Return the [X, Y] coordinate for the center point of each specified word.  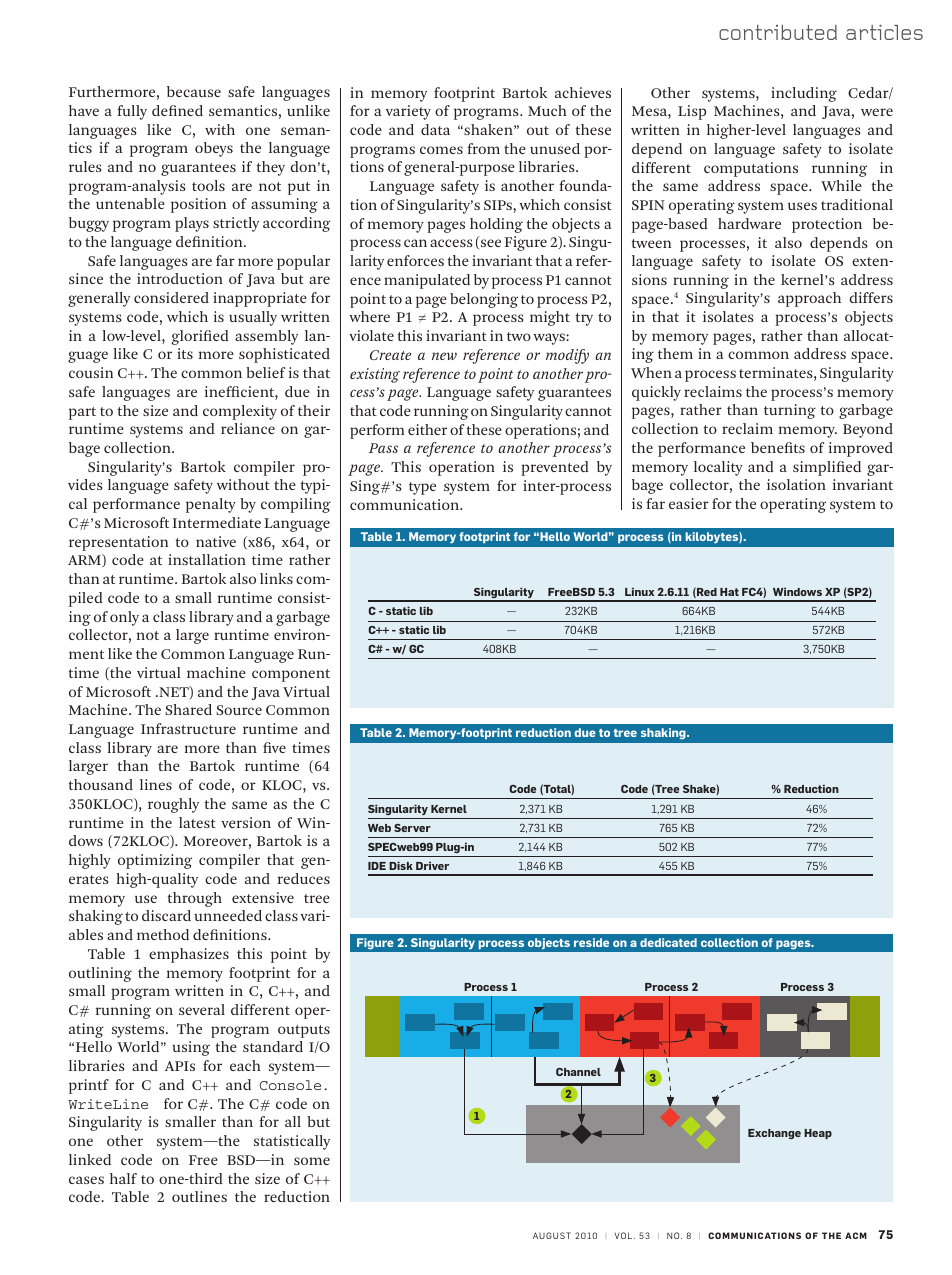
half [123, 1178]
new [444, 356]
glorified [200, 337]
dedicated [668, 942]
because [194, 91]
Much [547, 110]
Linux [639, 592]
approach [809, 299]
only [124, 618]
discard [166, 915]
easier [689, 503]
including [804, 94]
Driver [432, 866]
